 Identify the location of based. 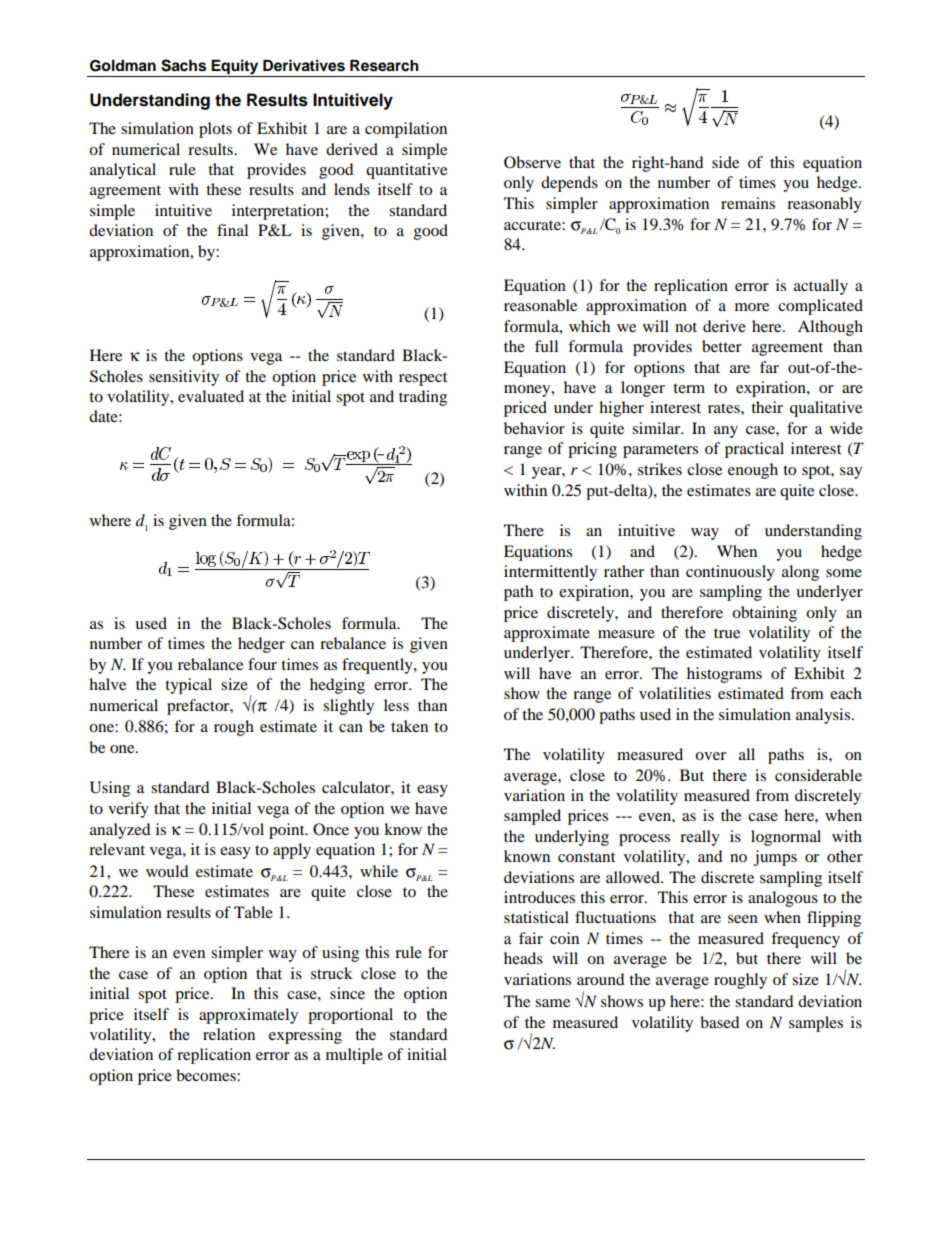
(720, 1022).
